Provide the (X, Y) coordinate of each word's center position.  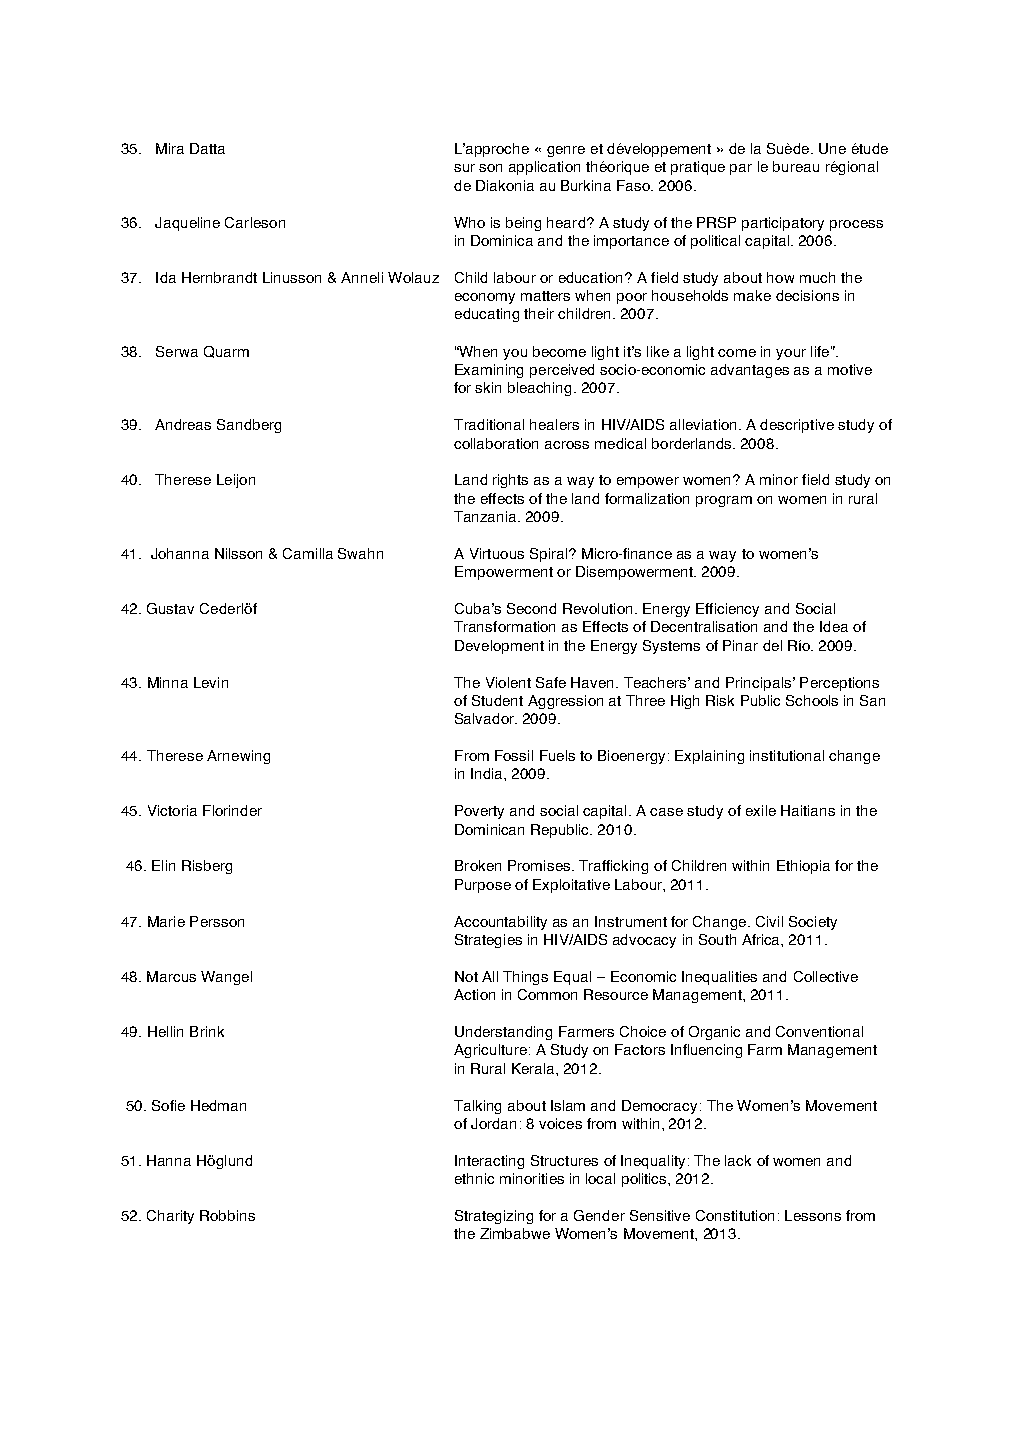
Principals (758, 684)
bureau (796, 166)
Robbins (227, 1215)
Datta (207, 148)
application (544, 168)
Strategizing (494, 1217)
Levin (211, 682)
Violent (508, 682)
